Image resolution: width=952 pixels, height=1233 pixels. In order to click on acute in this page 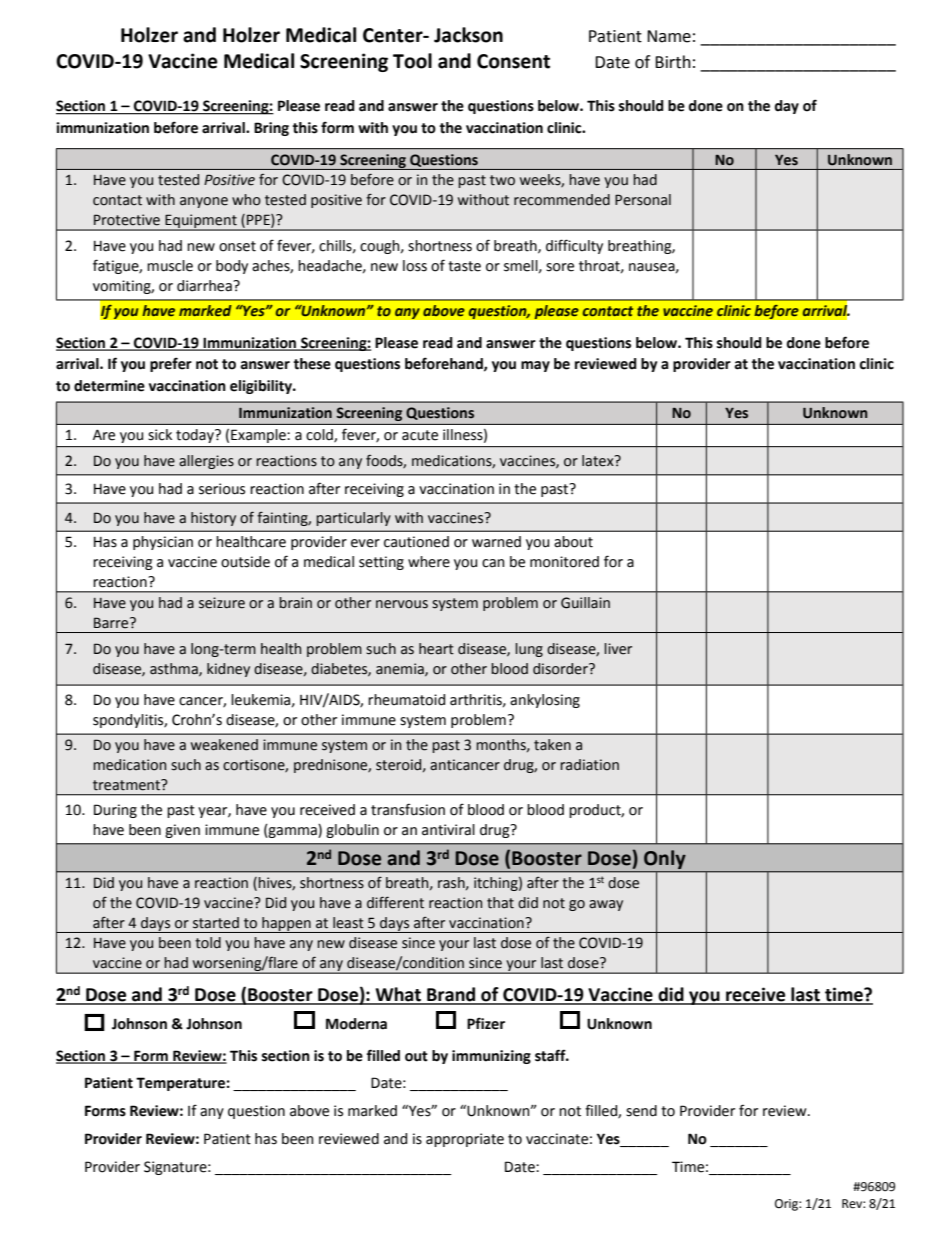, I will do `click(420, 435)`.
